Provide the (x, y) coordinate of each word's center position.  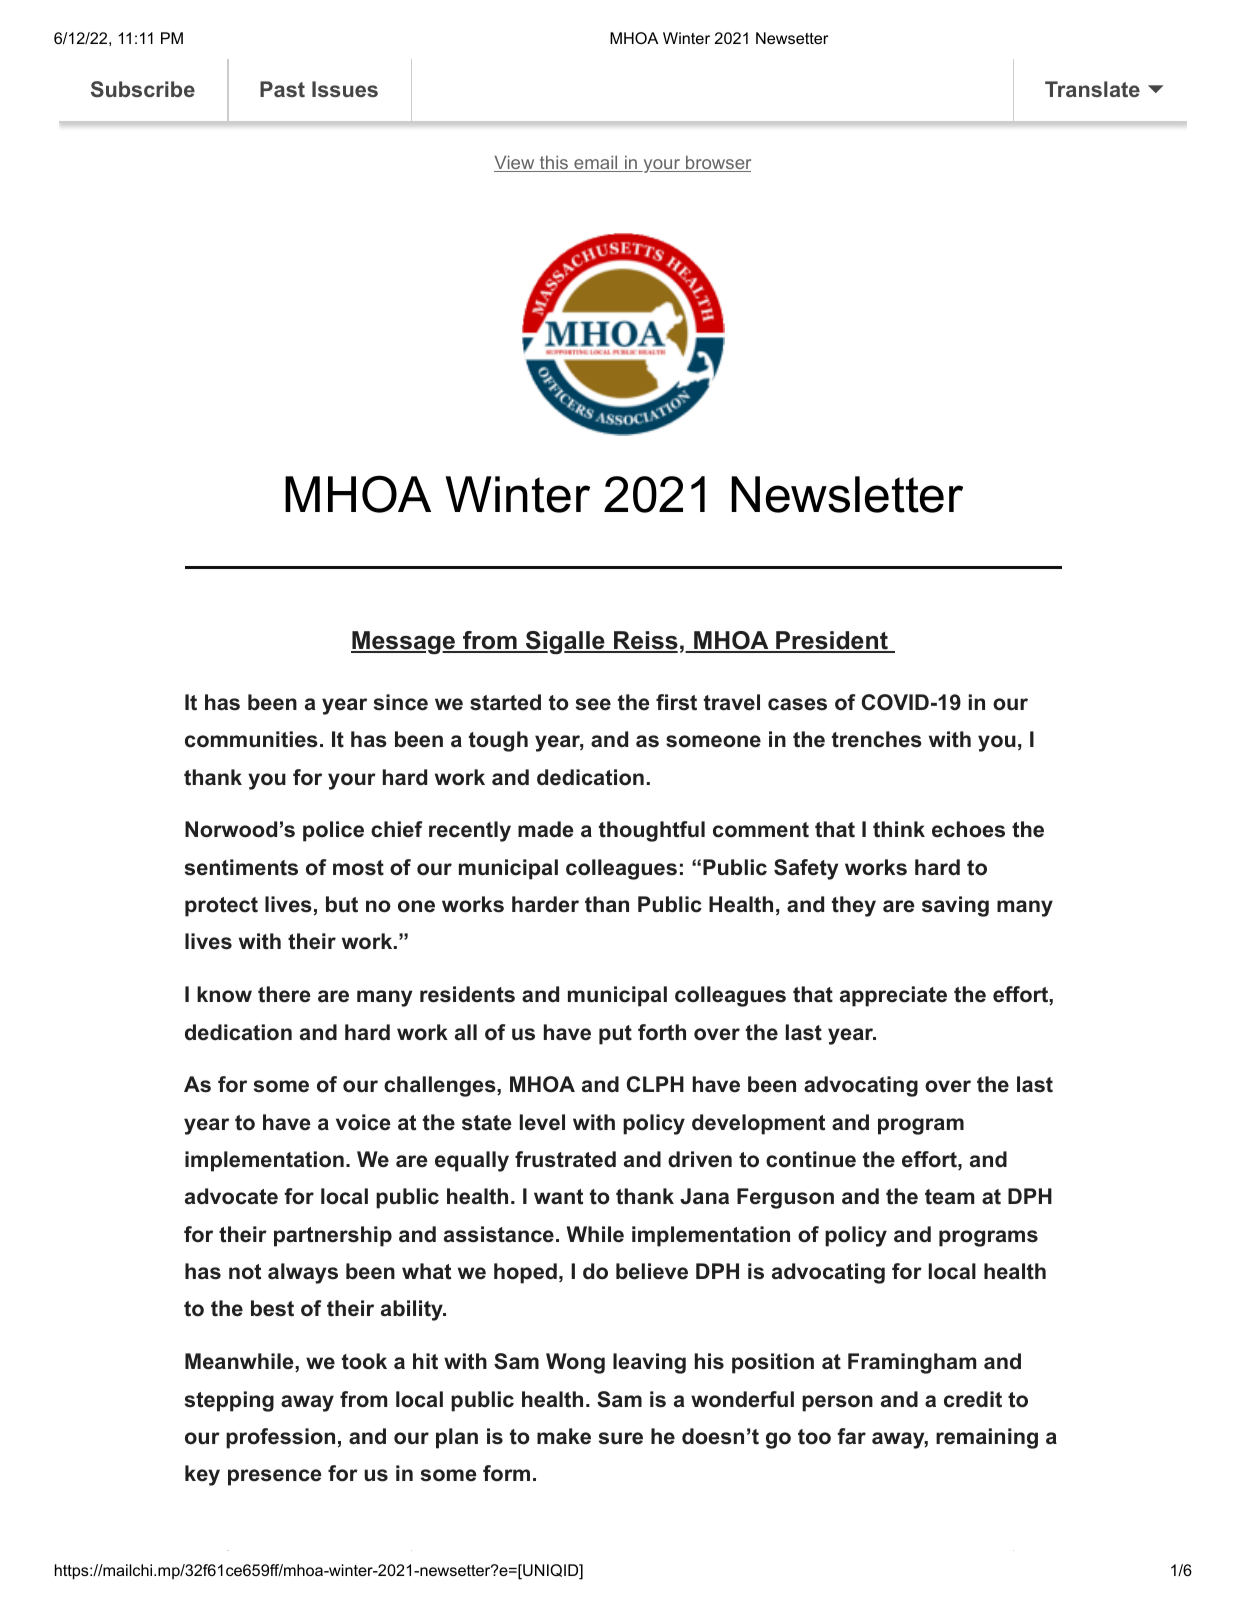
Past (282, 89)
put (615, 1035)
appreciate (893, 996)
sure (621, 1438)
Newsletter (847, 494)
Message (404, 643)
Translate (1092, 89)
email (596, 163)
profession (280, 1438)
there (284, 994)
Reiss (644, 642)
